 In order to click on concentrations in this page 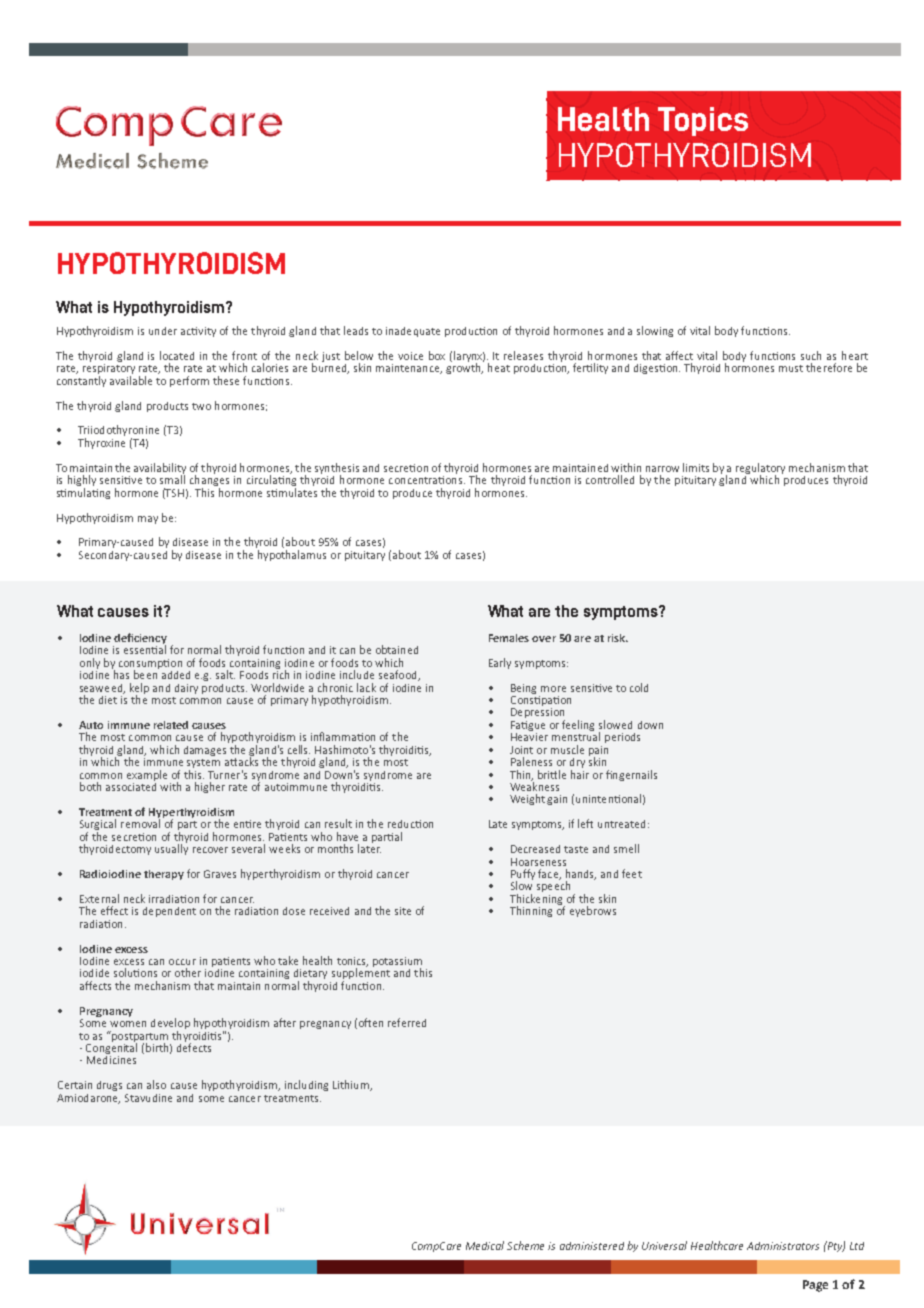, I will do `click(425, 480)`.
